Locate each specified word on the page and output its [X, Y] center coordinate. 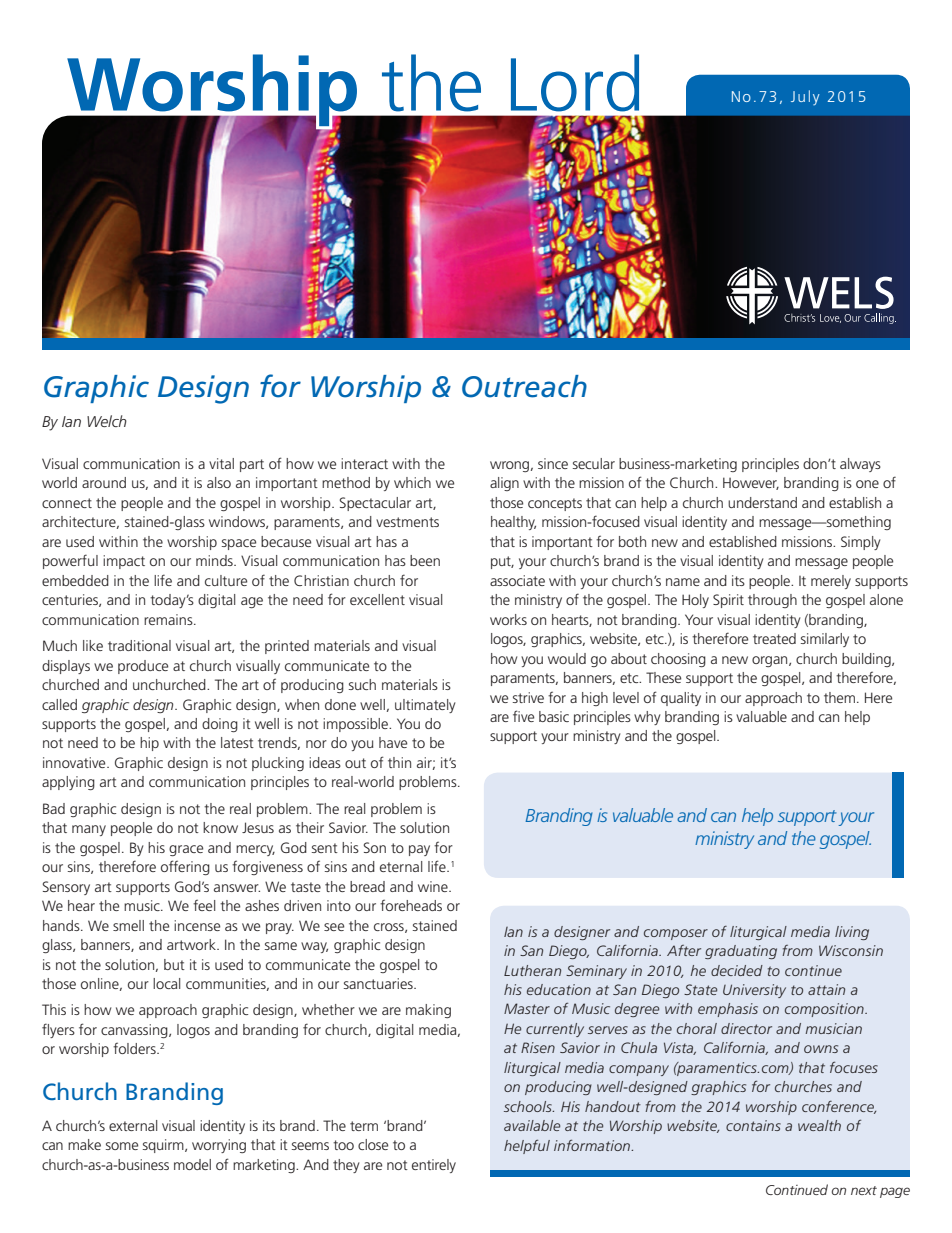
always [860, 465]
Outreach [524, 386]
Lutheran [532, 970]
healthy [513, 523]
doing [220, 725]
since [553, 463]
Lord [575, 83]
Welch [107, 421]
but [174, 964]
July [805, 97]
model [192, 1164]
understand [762, 502]
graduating [741, 952]
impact [124, 562]
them [839, 697]
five [523, 716]
